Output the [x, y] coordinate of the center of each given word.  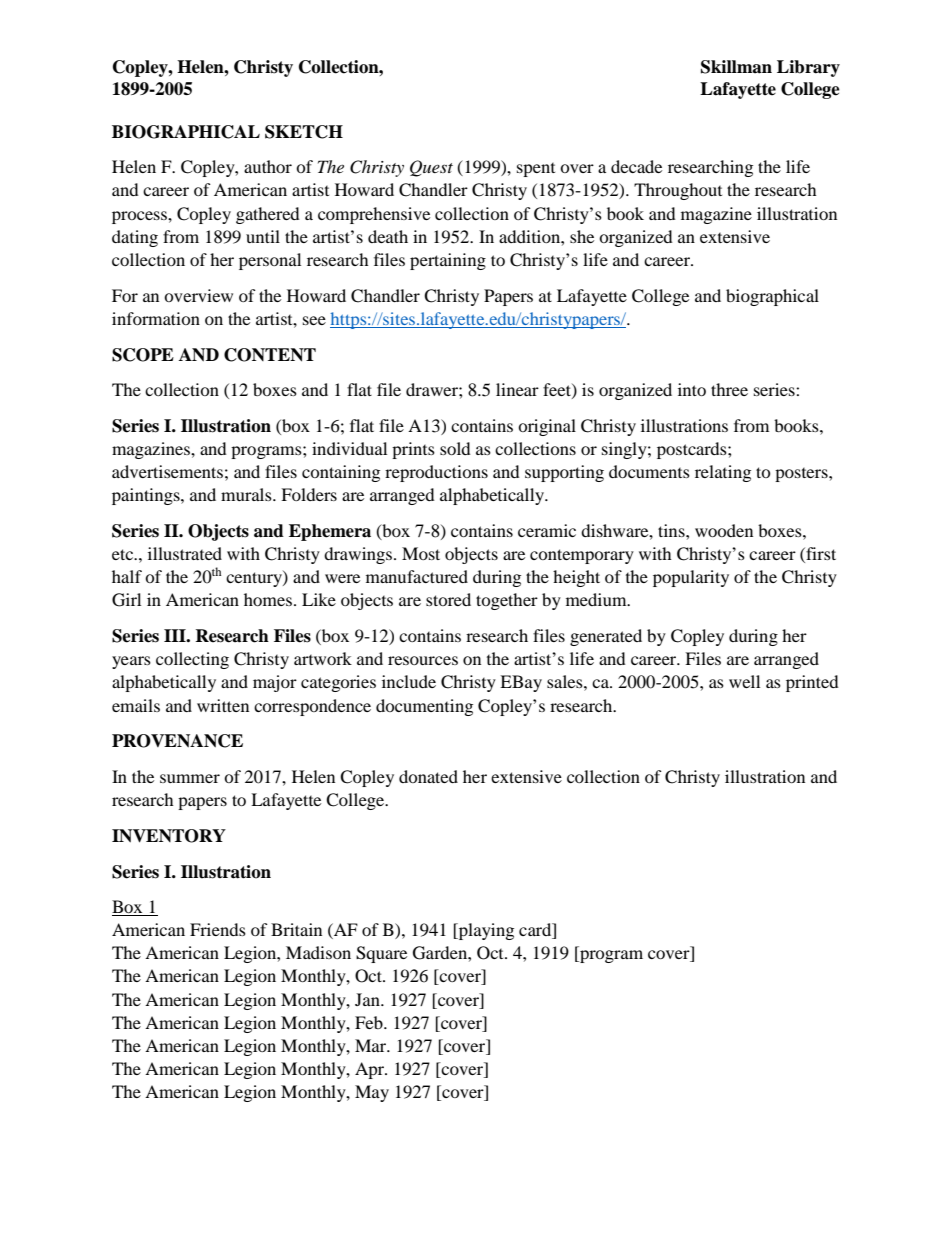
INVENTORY [169, 836]
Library [808, 68]
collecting [192, 660]
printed [812, 683]
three [729, 389]
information [156, 318]
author [268, 166]
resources [423, 660]
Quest [431, 168]
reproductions [436, 473]
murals [247, 494]
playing [485, 931]
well [744, 681]
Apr [371, 1070]
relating [723, 473]
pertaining [448, 261]
